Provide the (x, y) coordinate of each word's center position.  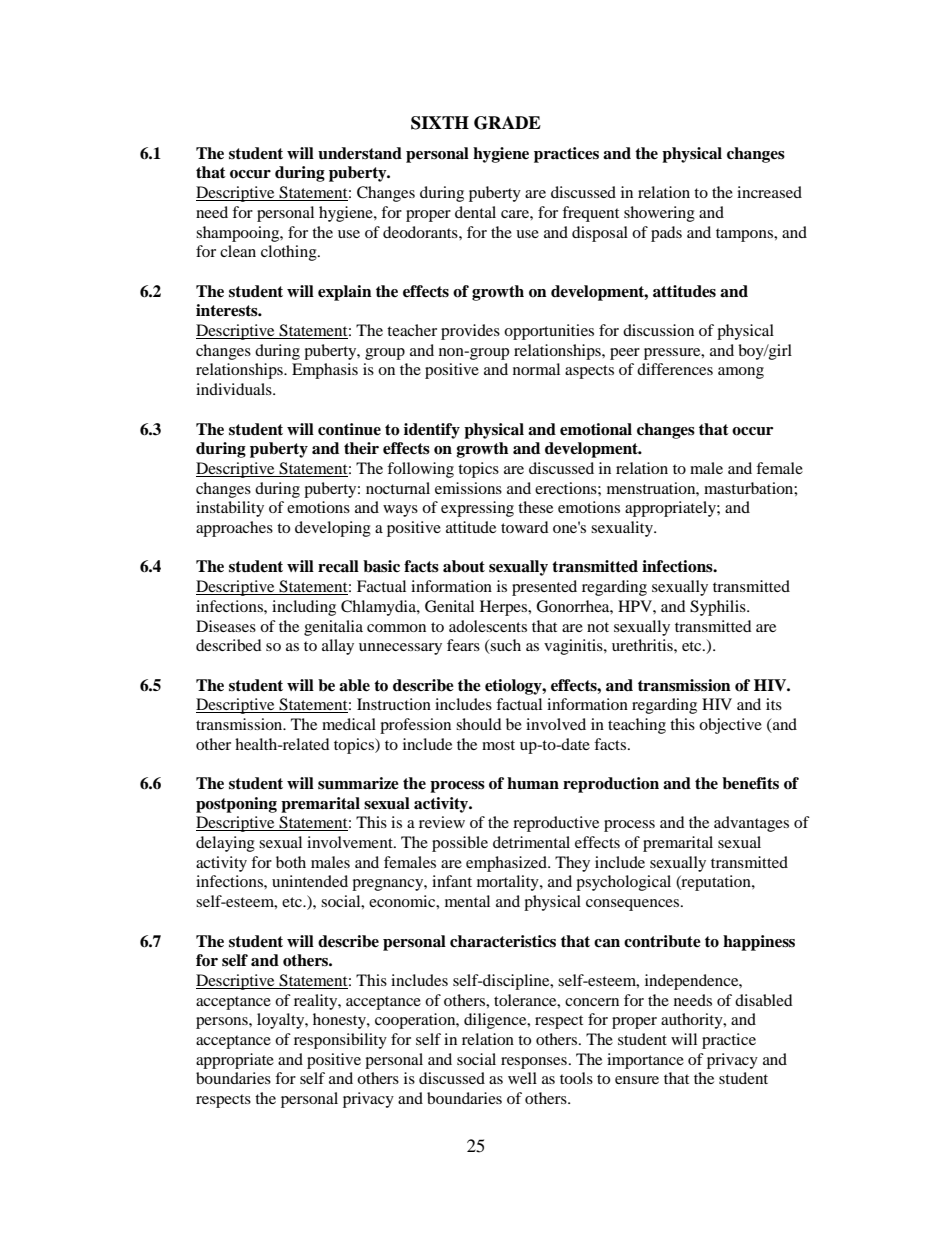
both (291, 862)
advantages (751, 824)
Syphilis (719, 608)
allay (338, 647)
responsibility (340, 1041)
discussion (658, 330)
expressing (477, 509)
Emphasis (325, 371)
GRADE (507, 123)
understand (360, 153)
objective (730, 726)
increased (769, 192)
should (479, 724)
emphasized (507, 864)
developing (333, 529)
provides (470, 332)
